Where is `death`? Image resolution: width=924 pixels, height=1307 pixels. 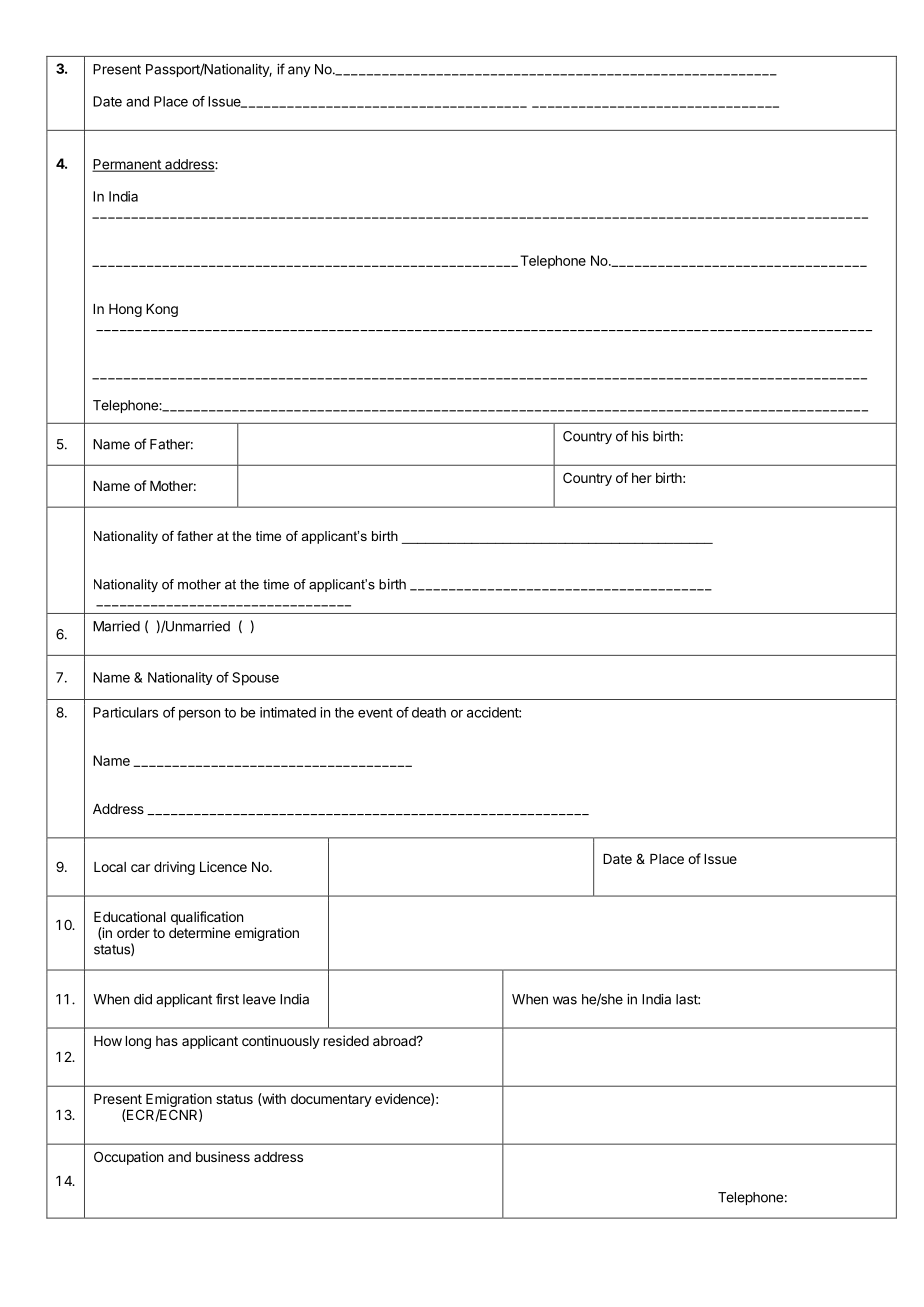 death is located at coordinates (429, 712).
